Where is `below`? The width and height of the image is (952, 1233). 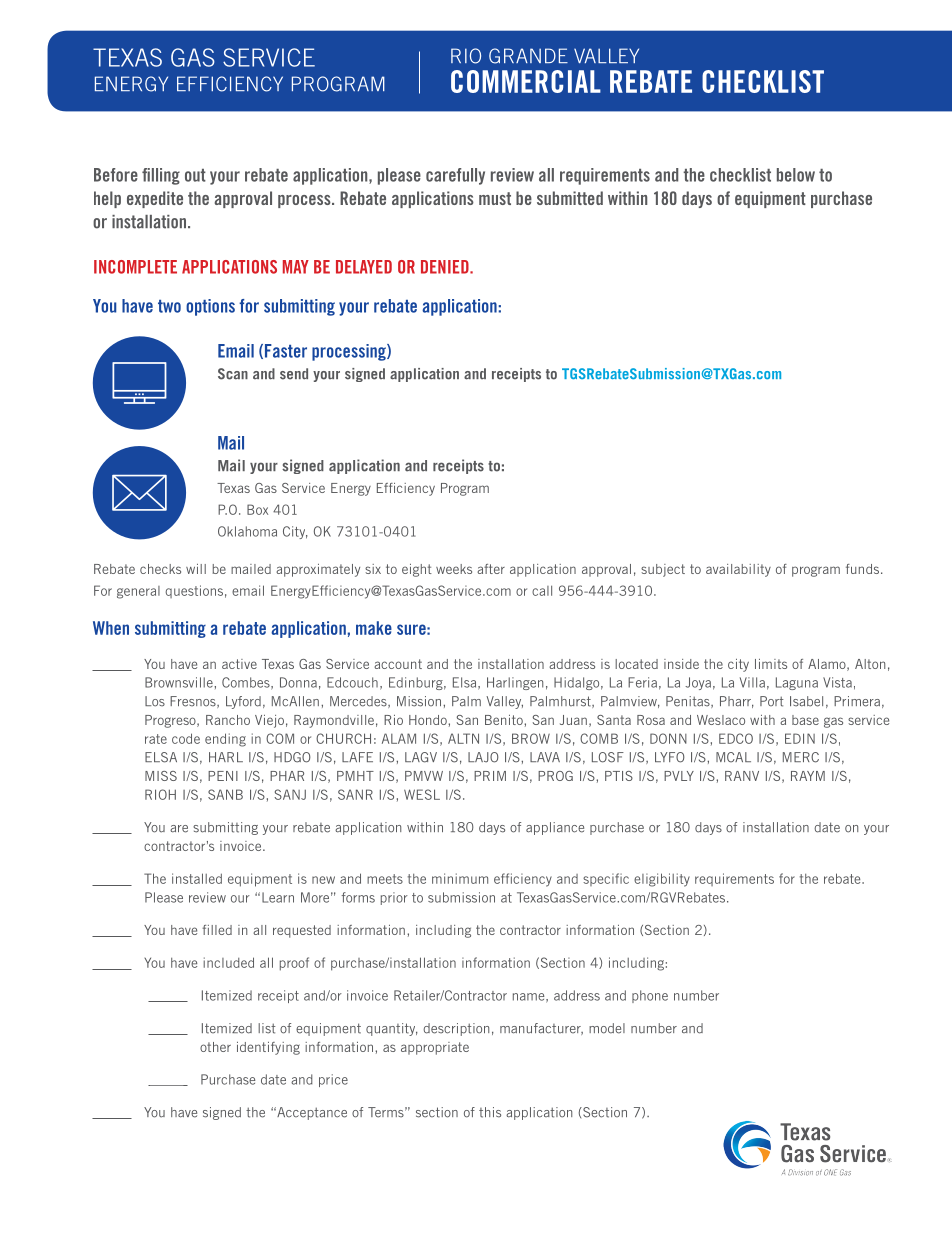
below is located at coordinates (796, 175).
